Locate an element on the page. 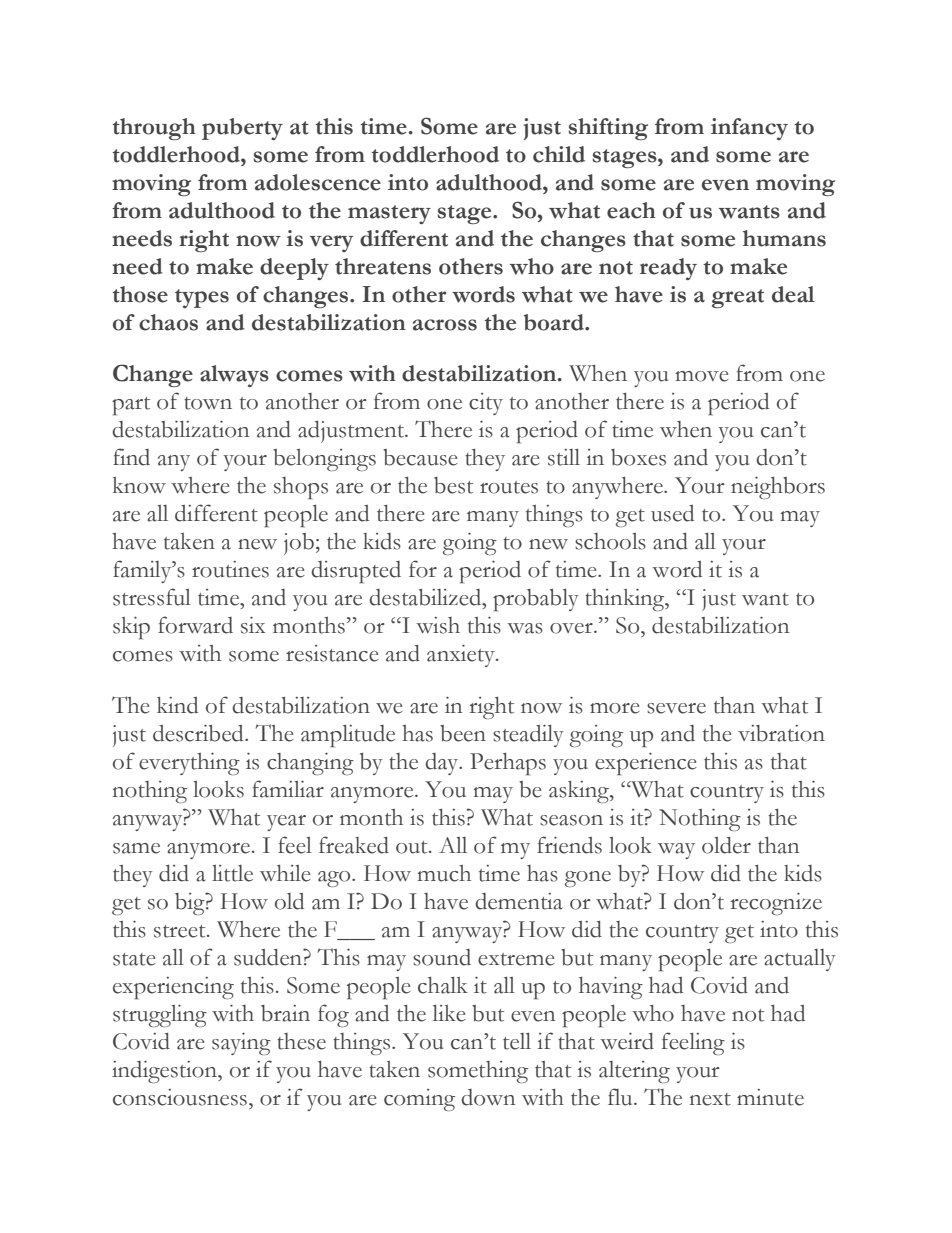  wish is located at coordinates (438, 625).
